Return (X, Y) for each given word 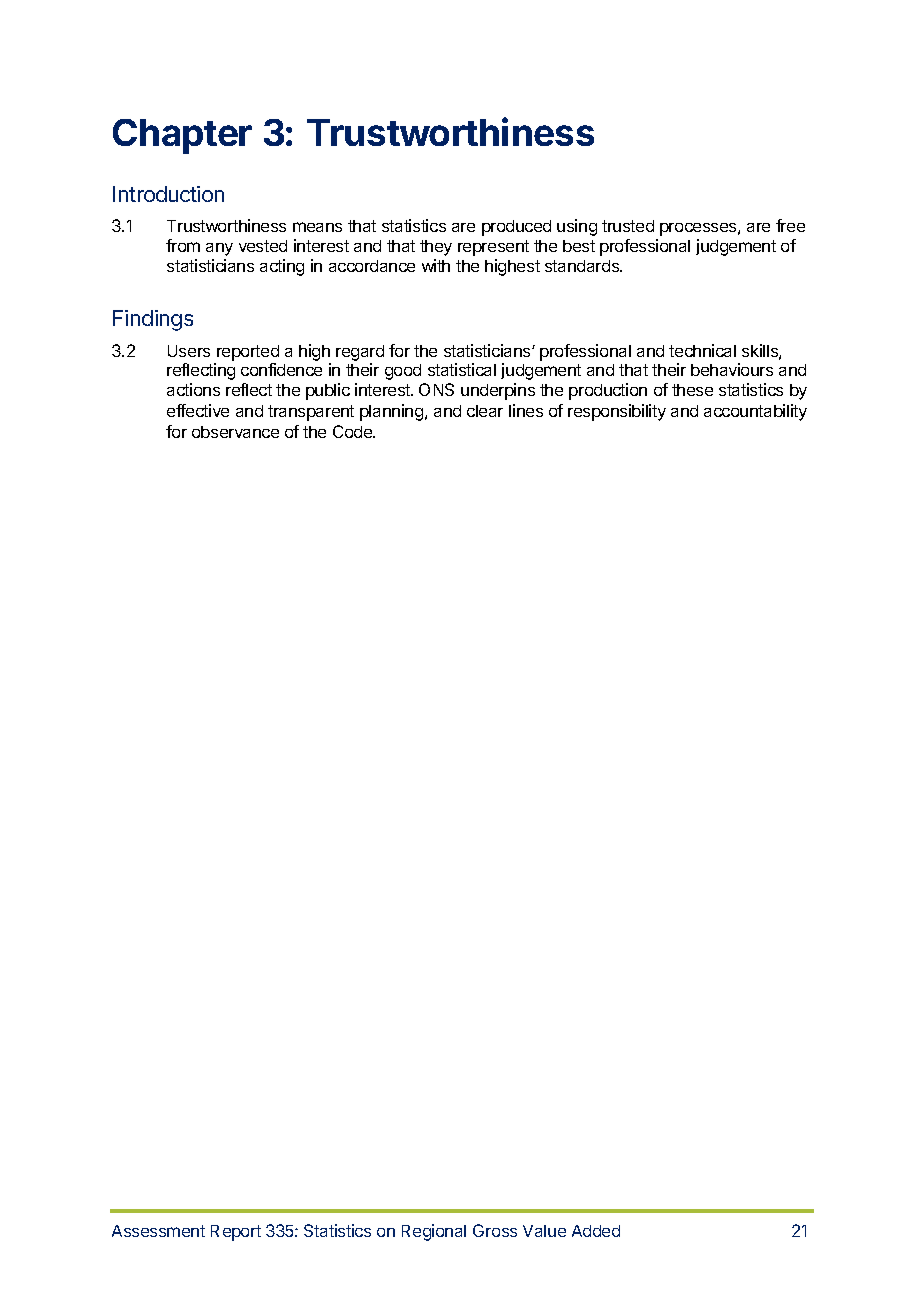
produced (516, 228)
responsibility (617, 412)
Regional (434, 1232)
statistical (462, 369)
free (790, 225)
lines (526, 410)
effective (198, 410)
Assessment (158, 1231)
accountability (755, 412)
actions (193, 389)
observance (235, 432)
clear (485, 411)
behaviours (732, 369)
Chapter (182, 136)
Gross (495, 1230)
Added (596, 1231)
